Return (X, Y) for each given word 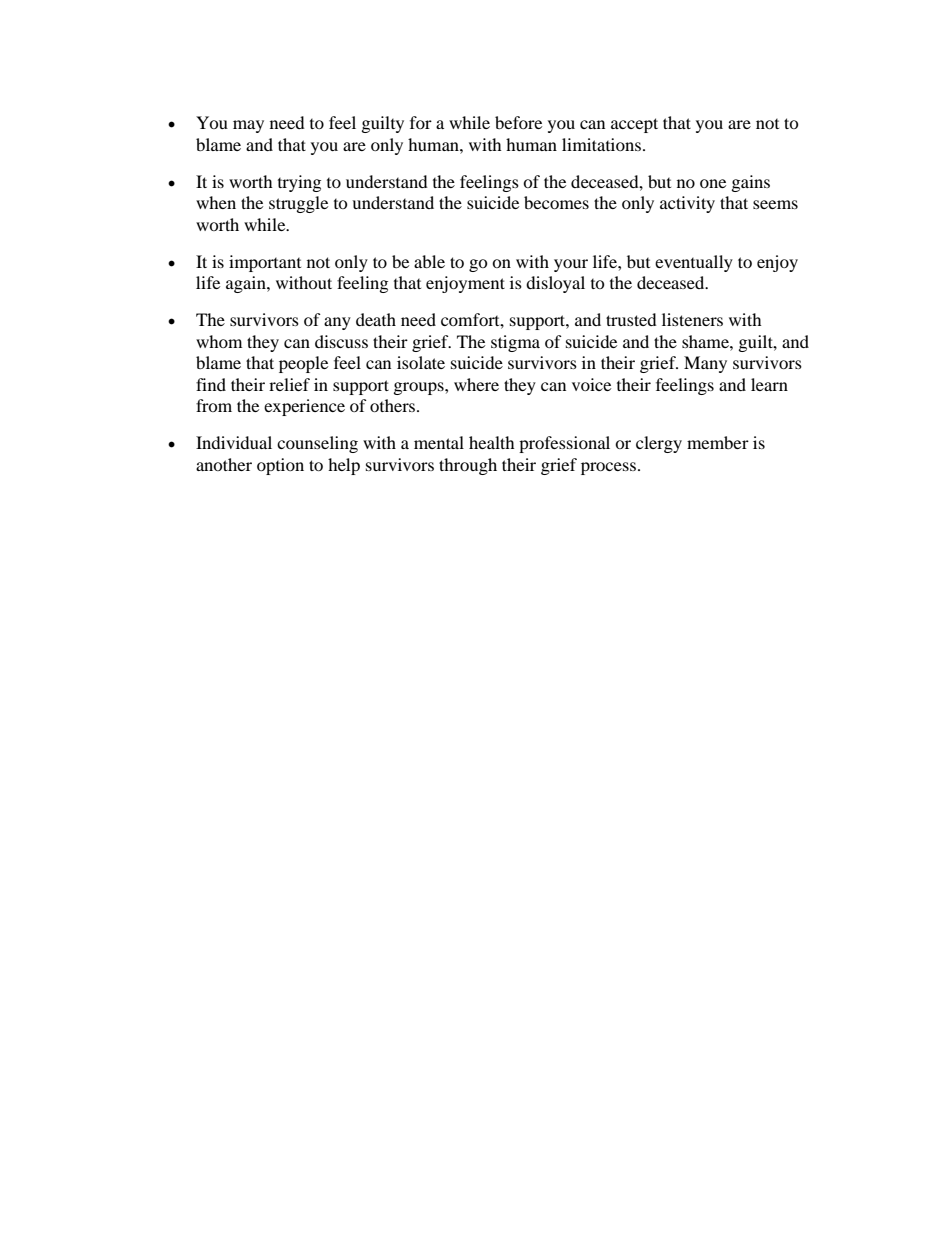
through (468, 466)
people (303, 364)
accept (634, 125)
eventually (694, 263)
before (518, 122)
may (248, 126)
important (265, 263)
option (280, 466)
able (429, 261)
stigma (515, 343)
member (718, 442)
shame (706, 341)
